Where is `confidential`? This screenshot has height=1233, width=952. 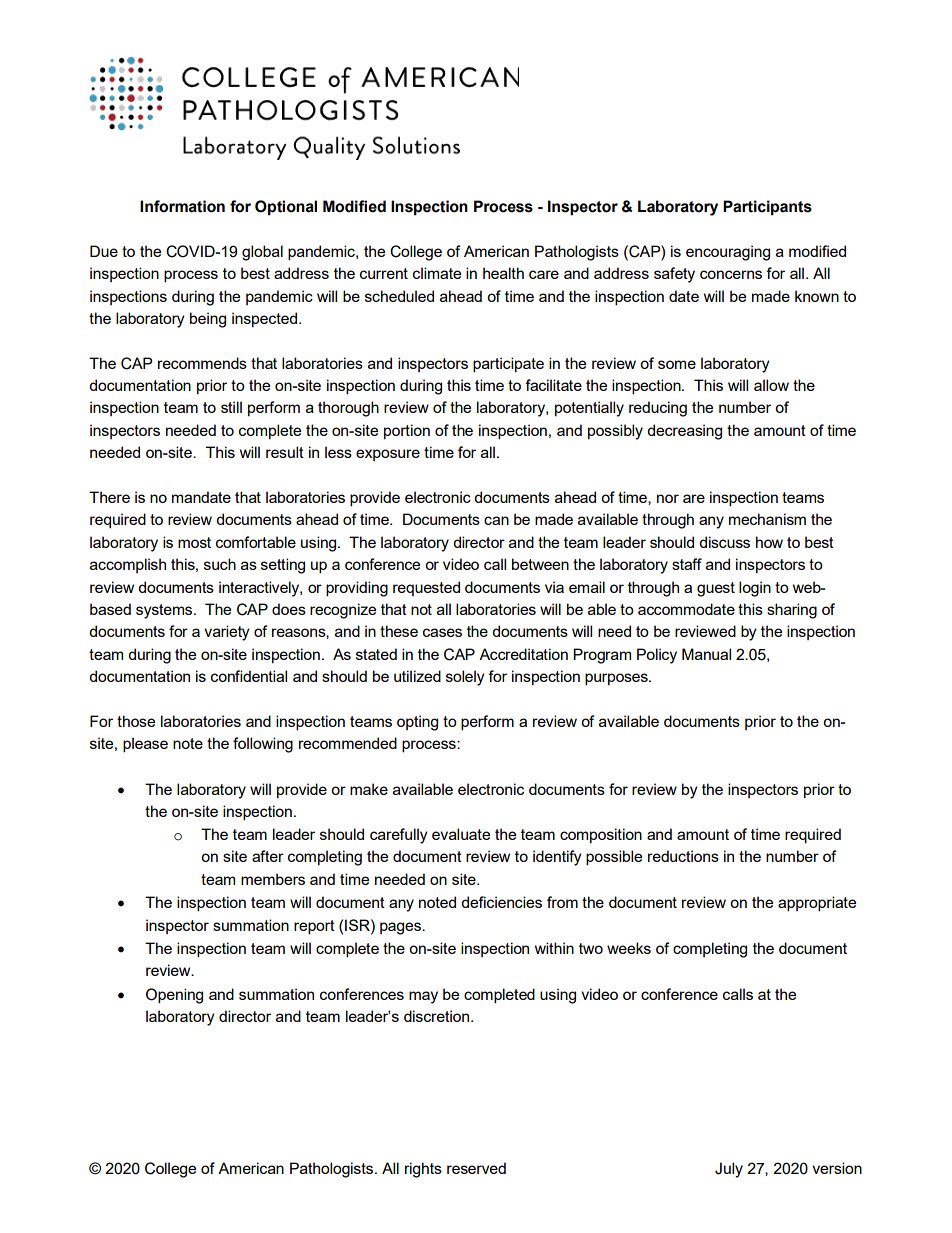 confidential is located at coordinates (249, 676).
